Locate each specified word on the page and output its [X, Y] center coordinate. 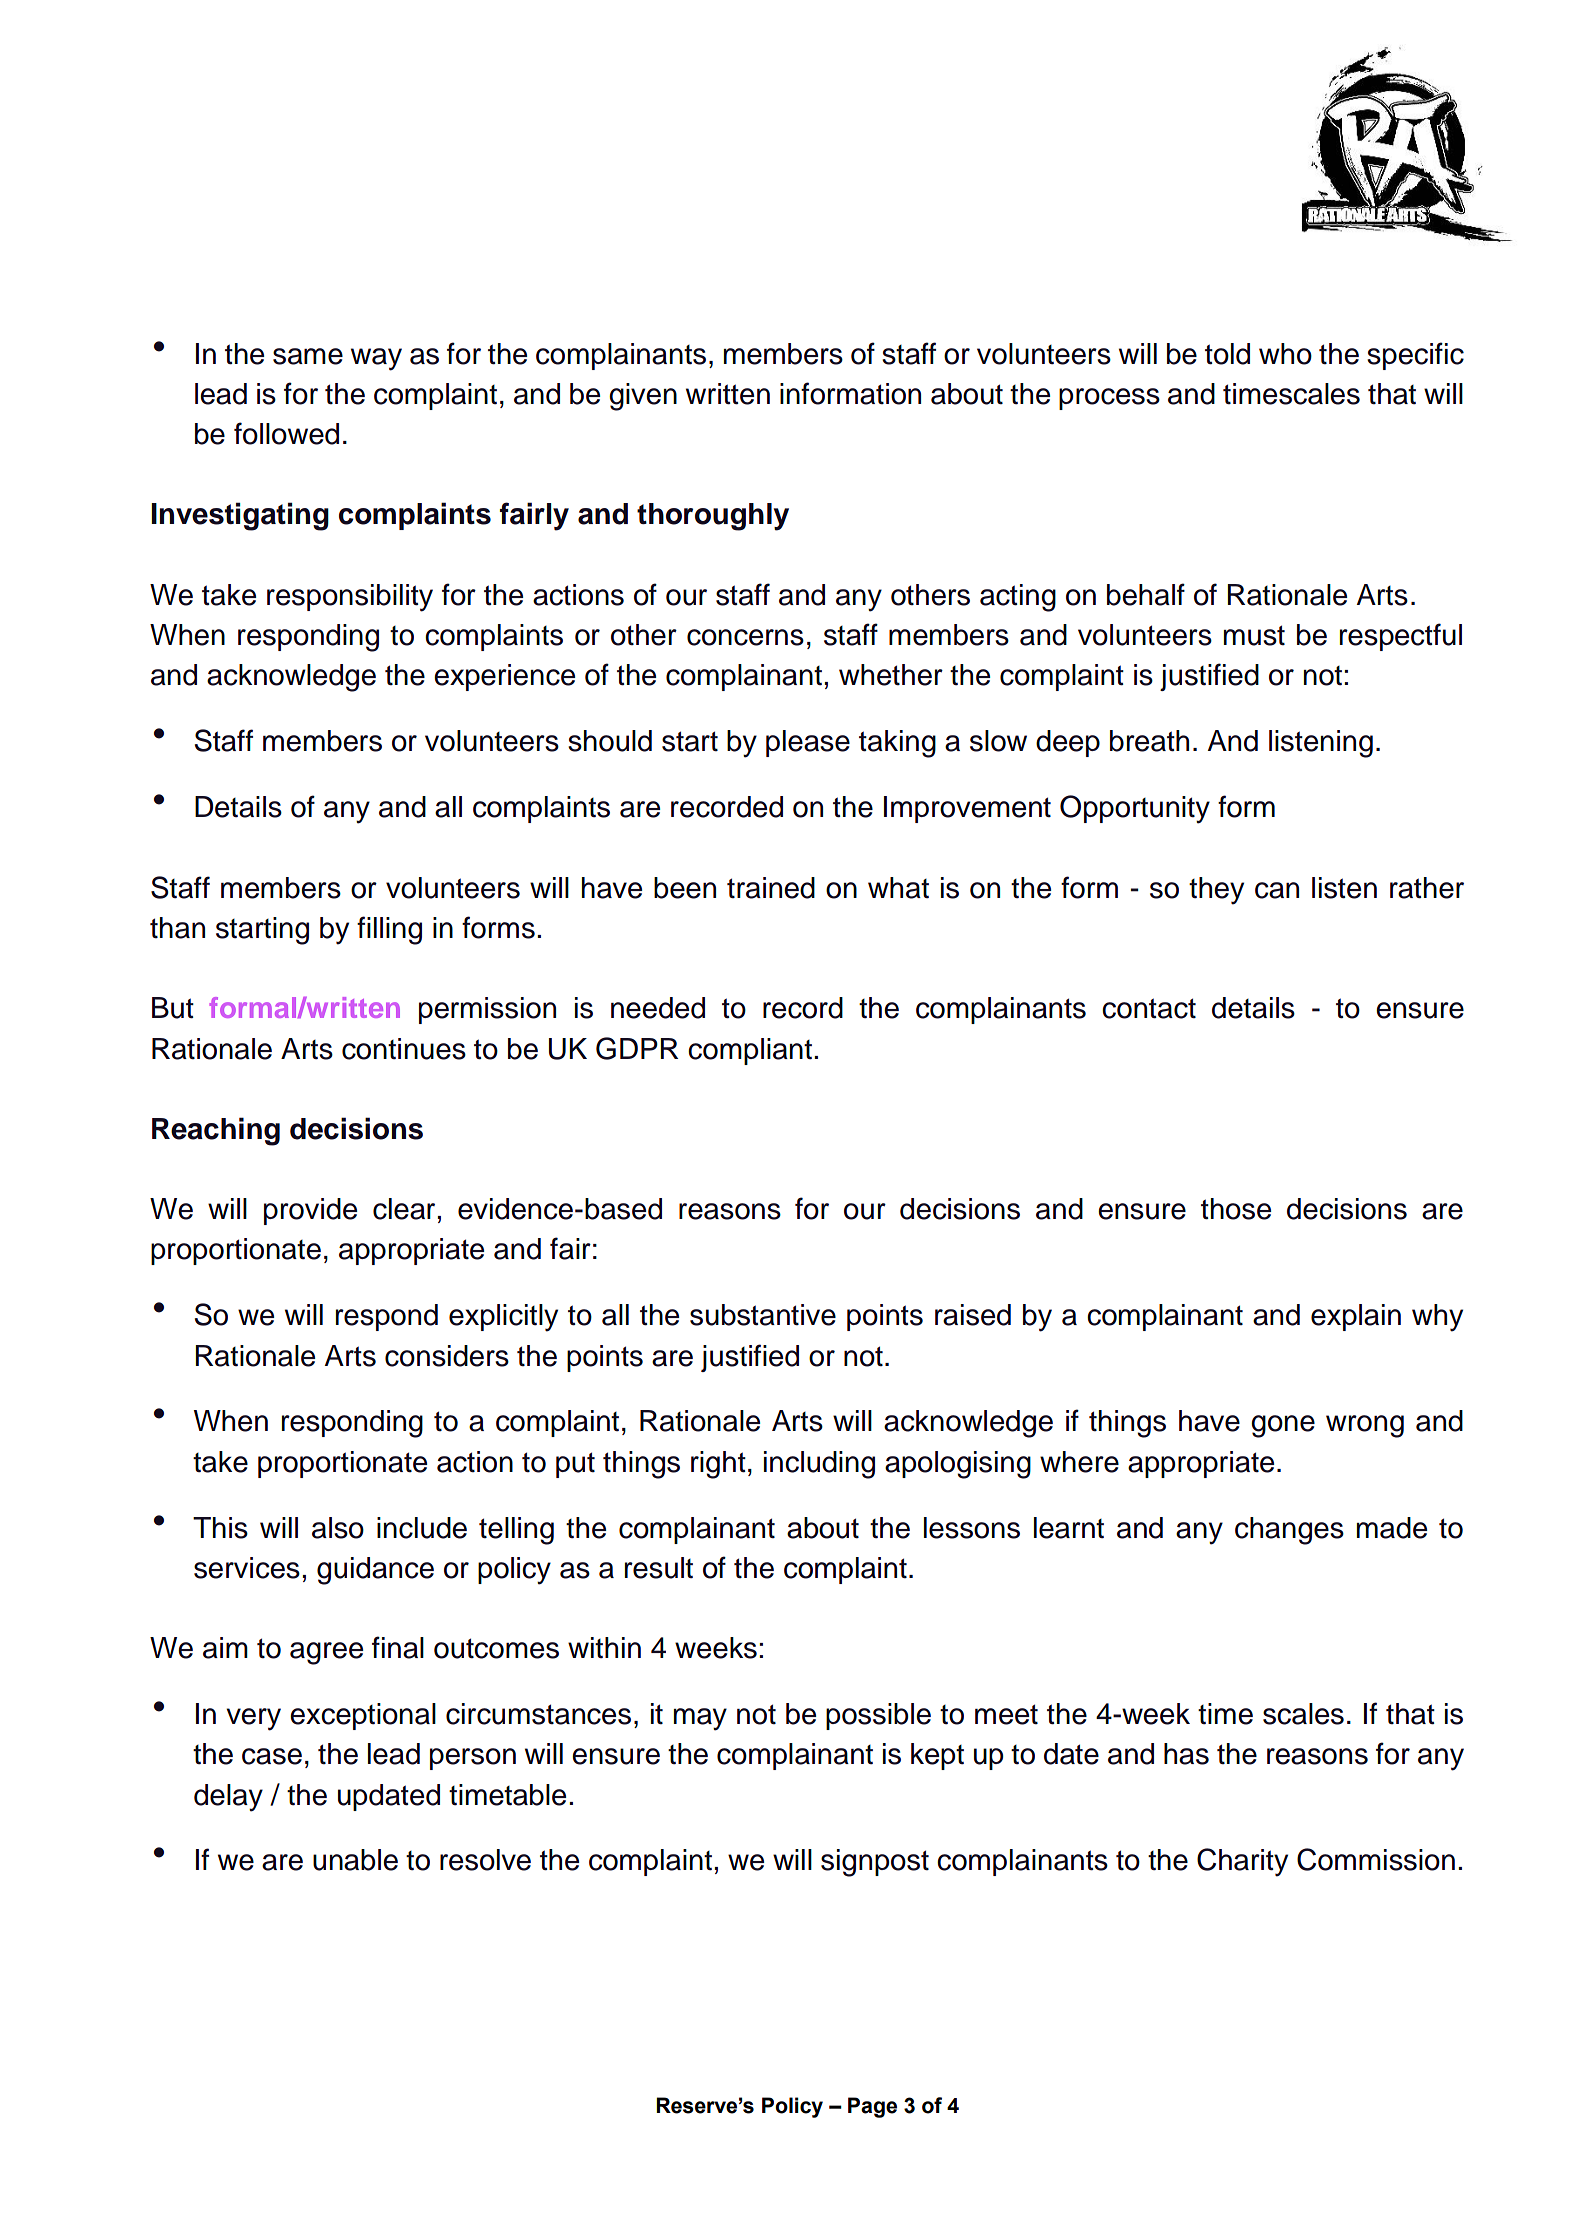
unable [355, 1860]
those [1236, 1209]
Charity [1242, 1862]
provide [310, 1211]
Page [872, 2107]
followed [286, 433]
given [643, 397]
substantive [763, 1315]
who [1285, 354]
